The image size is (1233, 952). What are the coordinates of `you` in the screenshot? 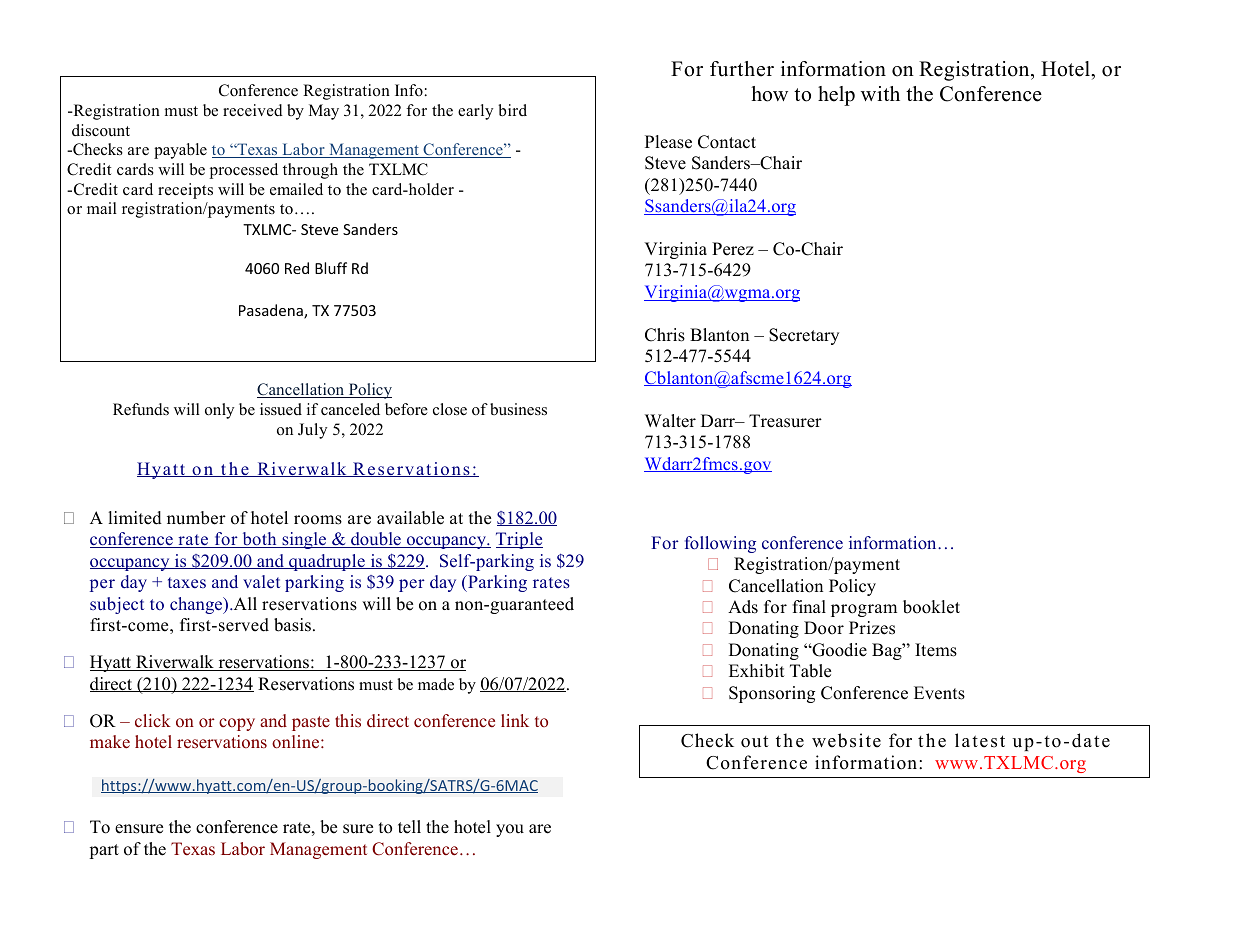 It's located at (510, 830).
